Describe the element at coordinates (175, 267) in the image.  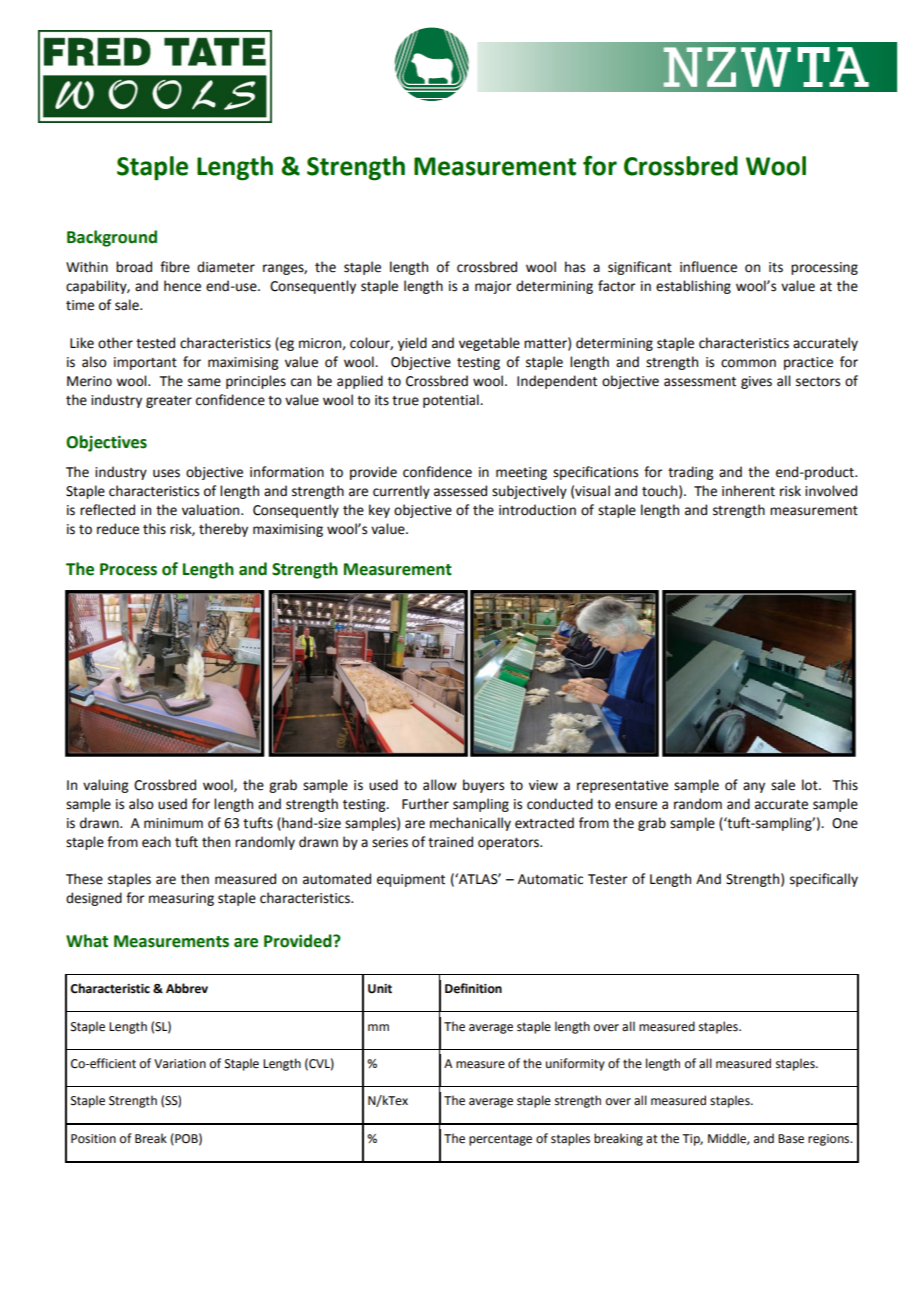
I see `fibre` at that location.
